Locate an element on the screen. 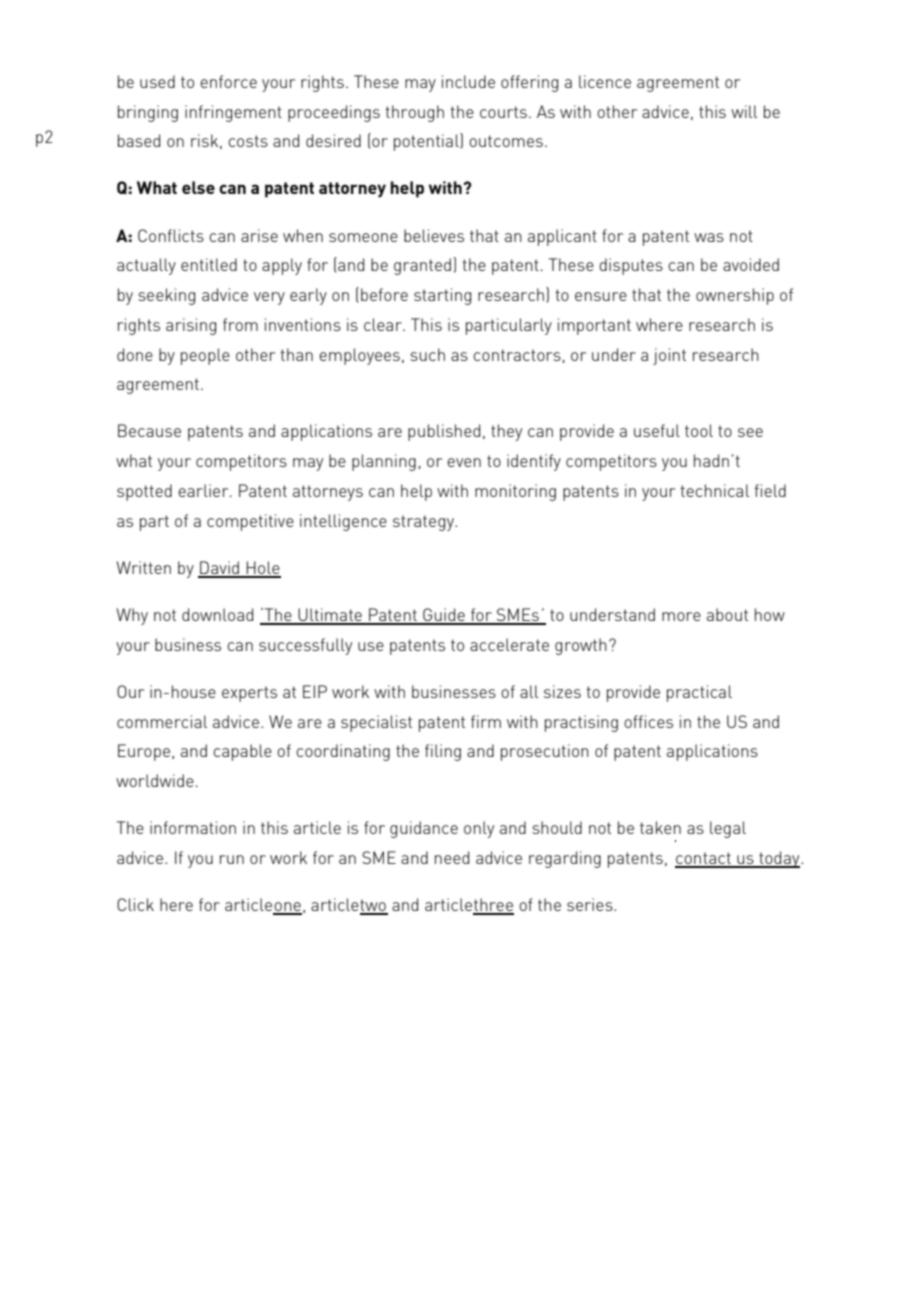  Guide is located at coordinates (444, 616).
